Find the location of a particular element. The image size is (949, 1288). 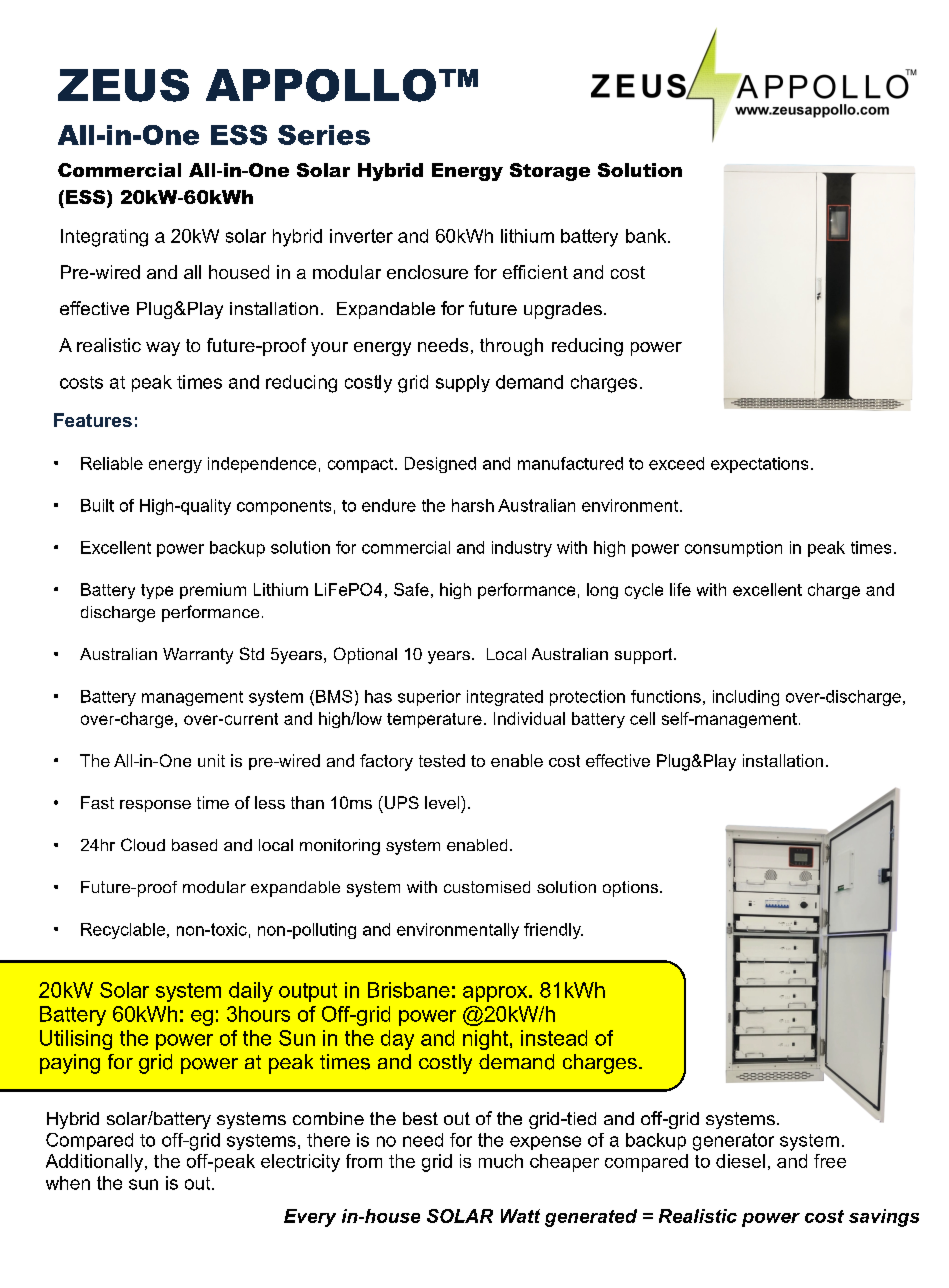

ZEUS is located at coordinates (123, 85).
